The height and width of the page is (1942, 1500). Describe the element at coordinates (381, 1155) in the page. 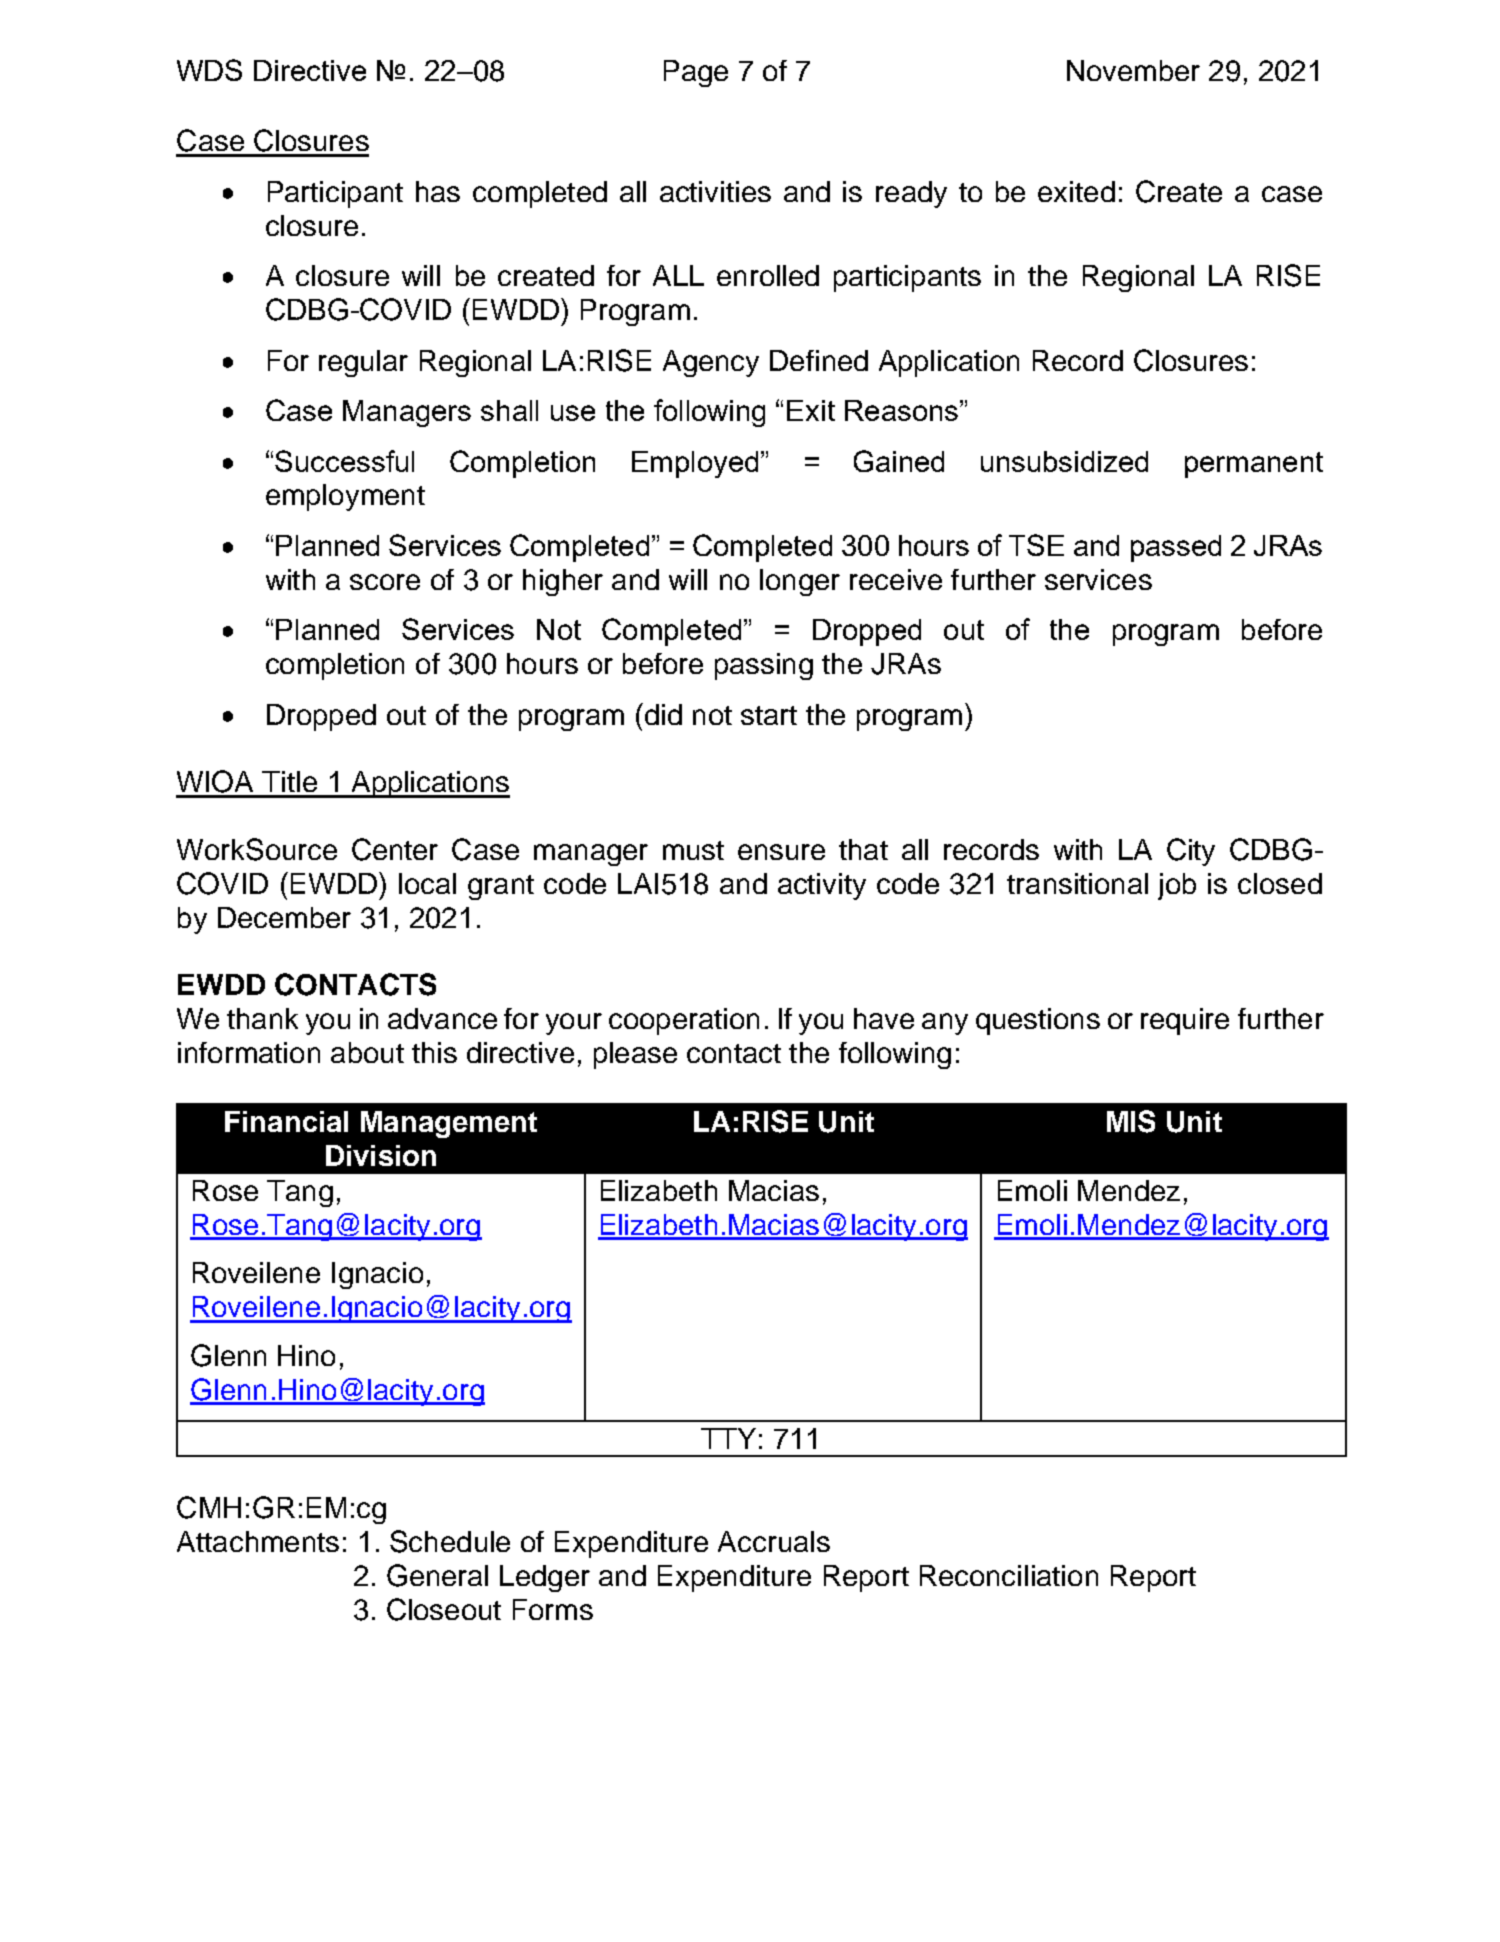

I see `Division` at that location.
